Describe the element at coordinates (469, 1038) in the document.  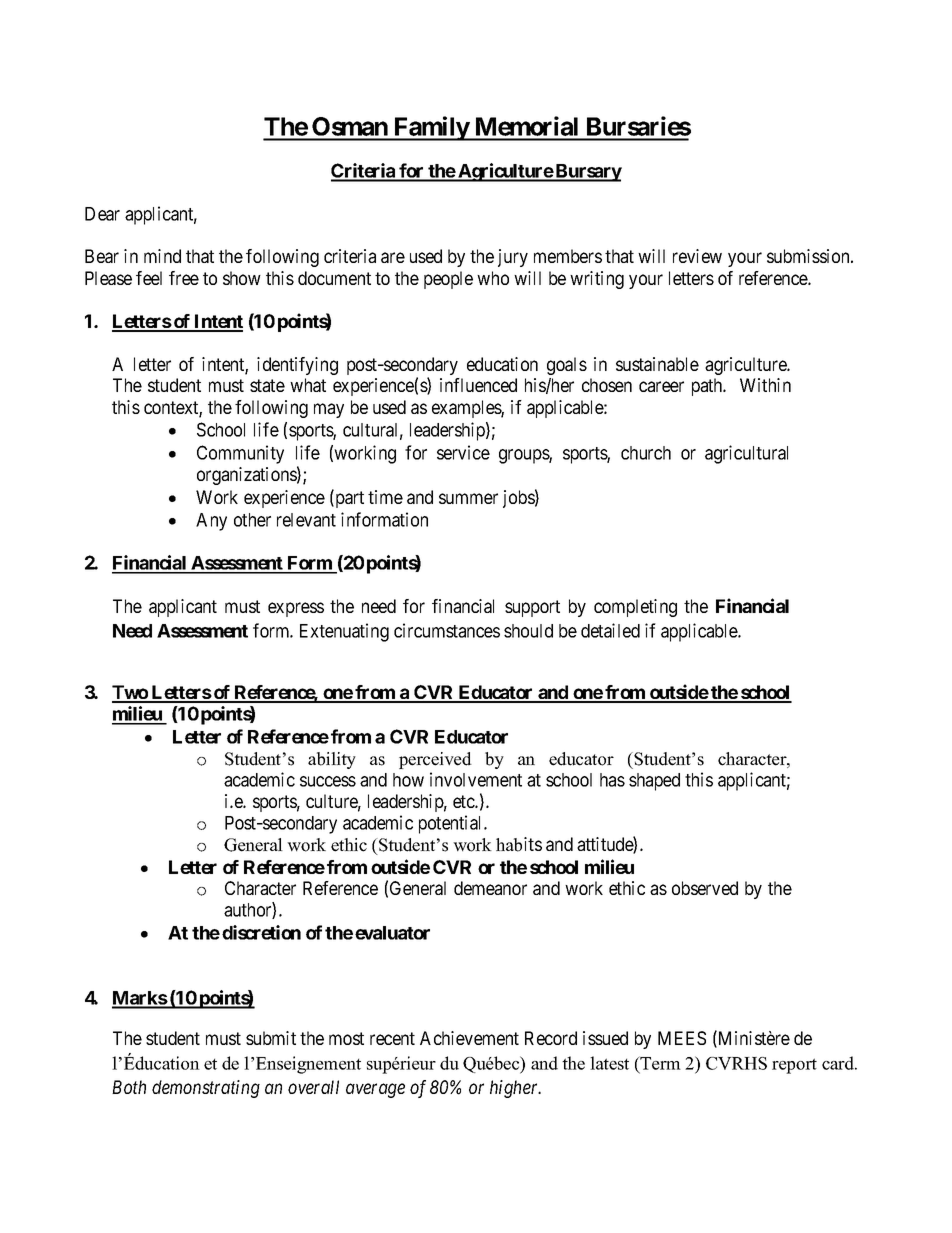
I see `Achievement` at that location.
